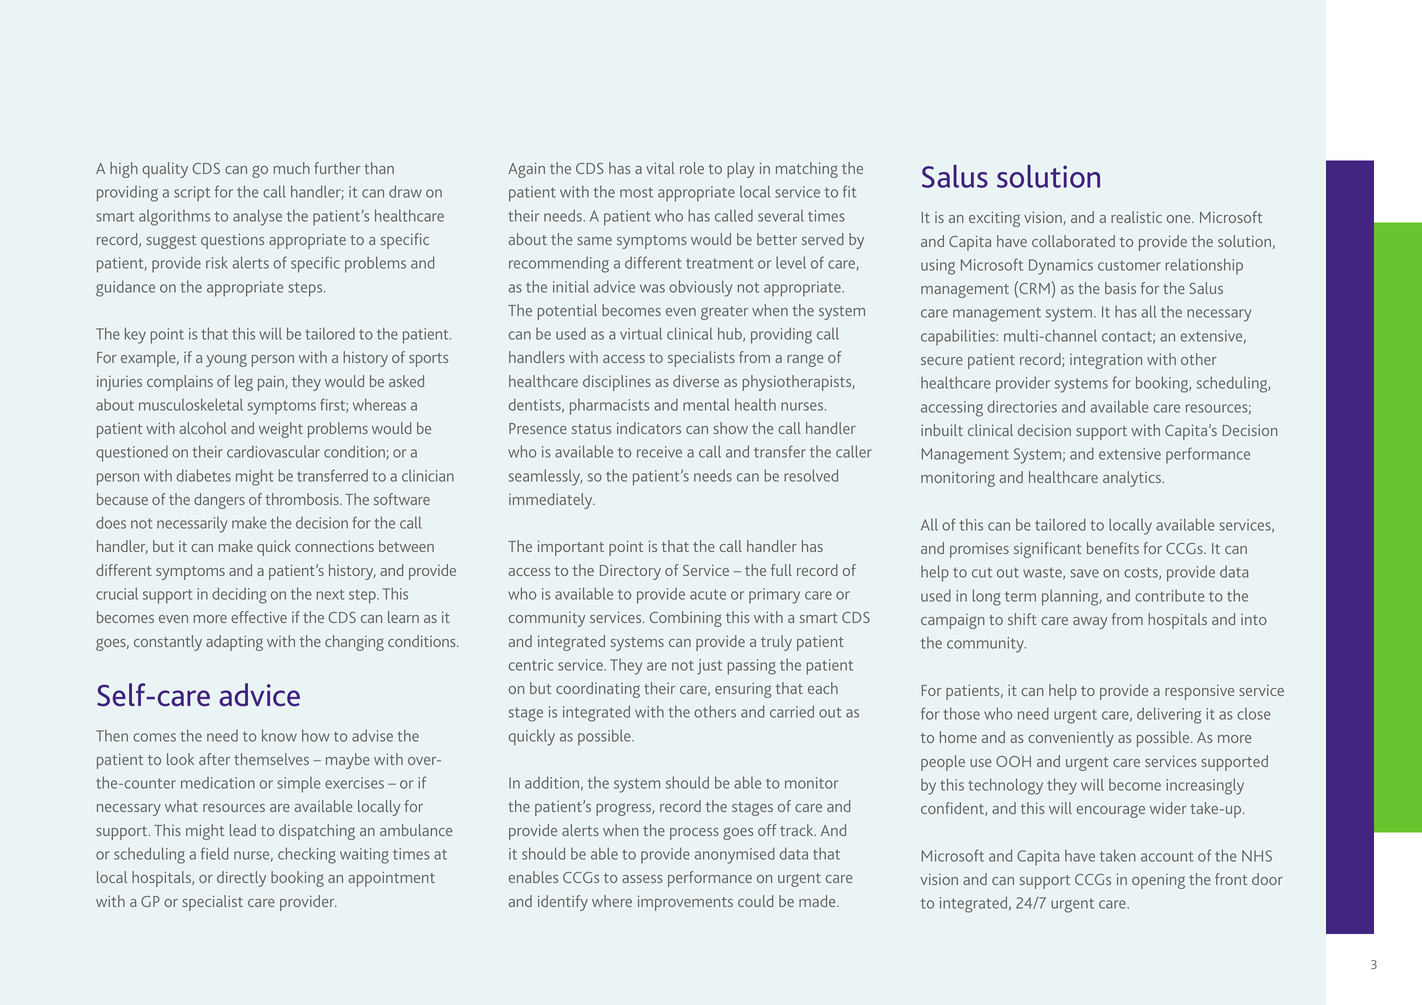  Describe the element at coordinates (792, 711) in the image. I see `carried` at that location.
